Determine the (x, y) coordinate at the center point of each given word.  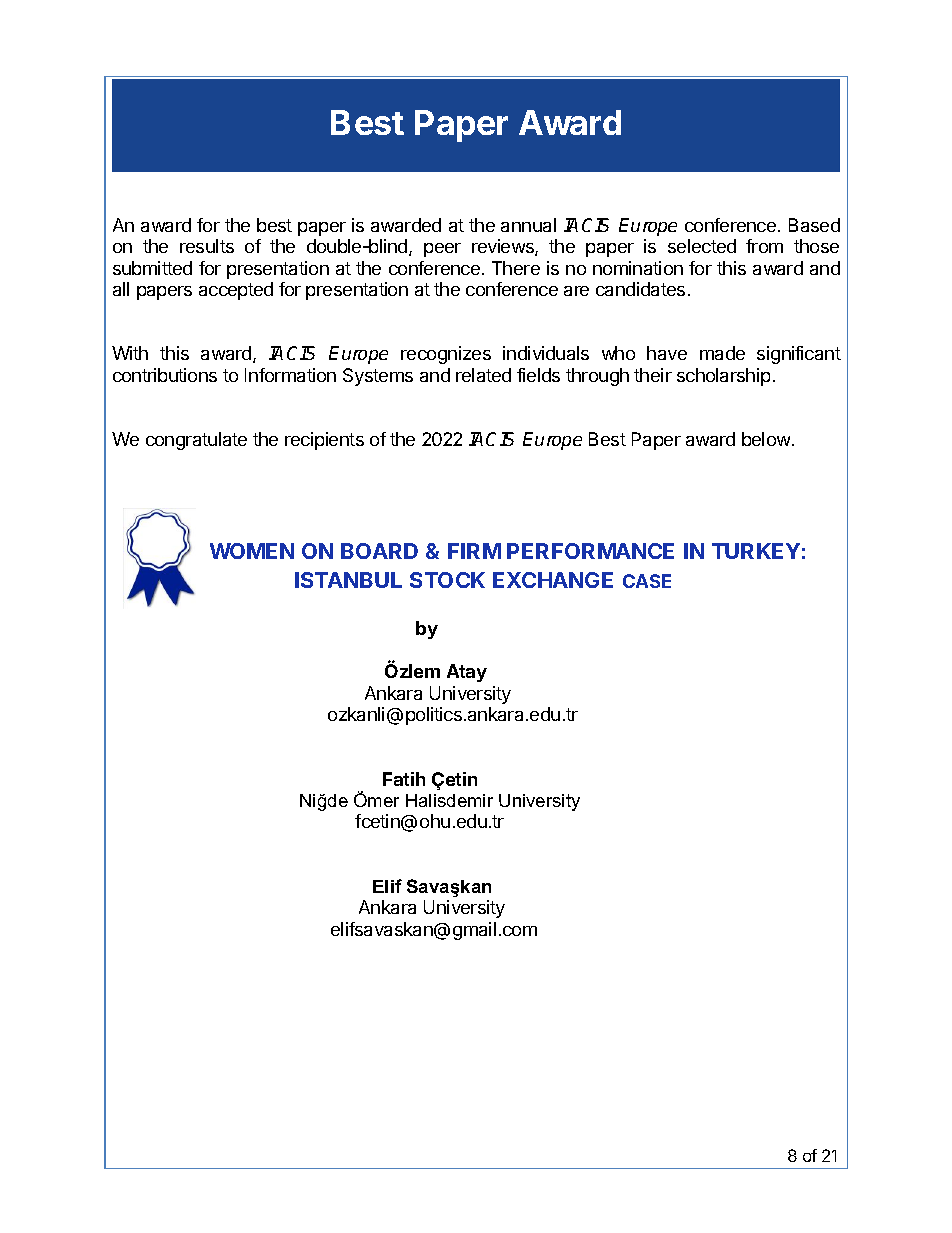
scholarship (723, 377)
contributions (165, 375)
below (766, 439)
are (576, 291)
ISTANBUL (348, 580)
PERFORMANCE (590, 551)
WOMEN (252, 551)
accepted (236, 291)
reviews (504, 247)
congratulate (196, 441)
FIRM (474, 551)
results (207, 246)
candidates (640, 289)
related (483, 375)
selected (702, 246)
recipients (324, 441)
